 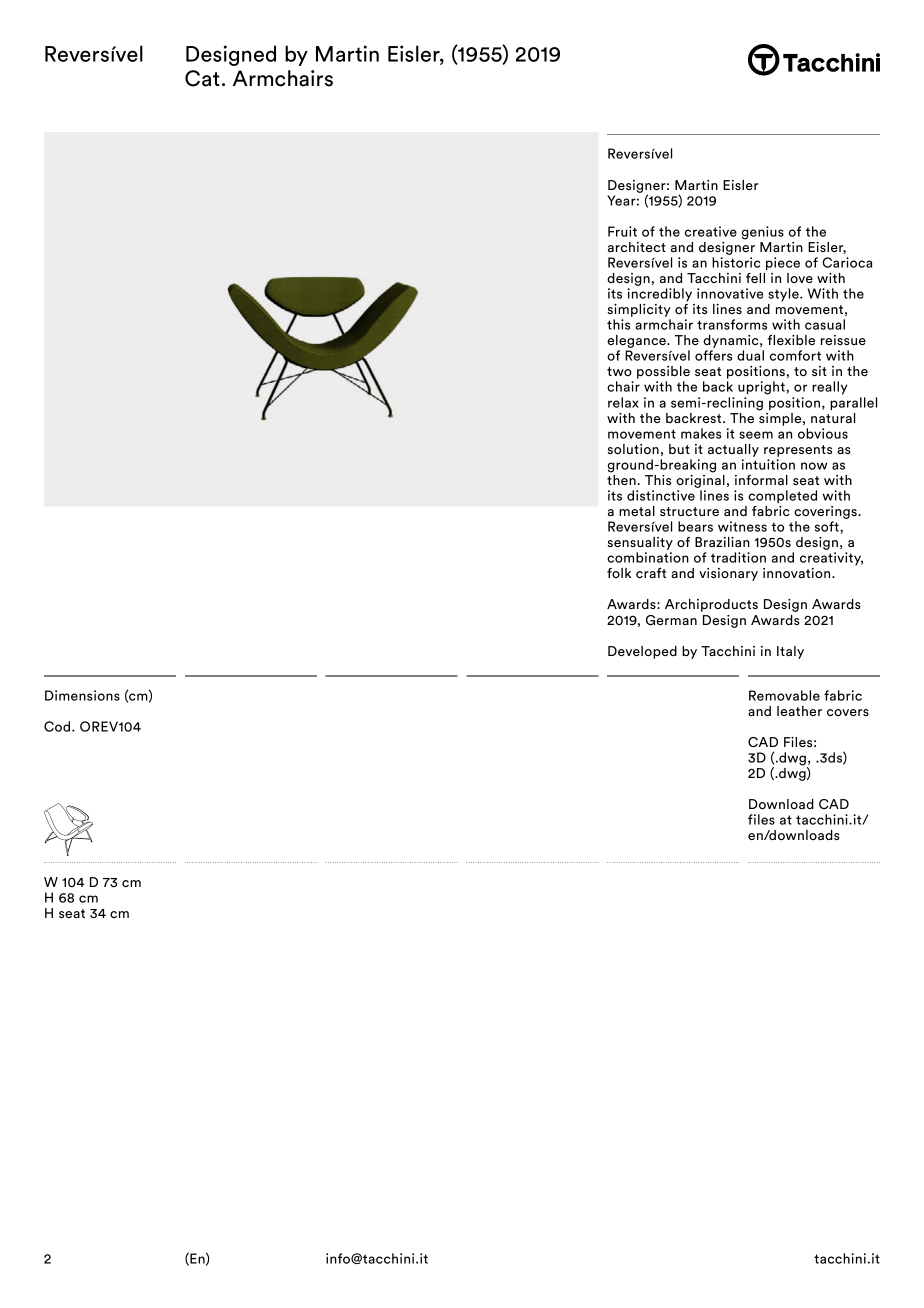 What do you see at coordinates (711, 231) in the image?
I see `creative` at bounding box center [711, 231].
